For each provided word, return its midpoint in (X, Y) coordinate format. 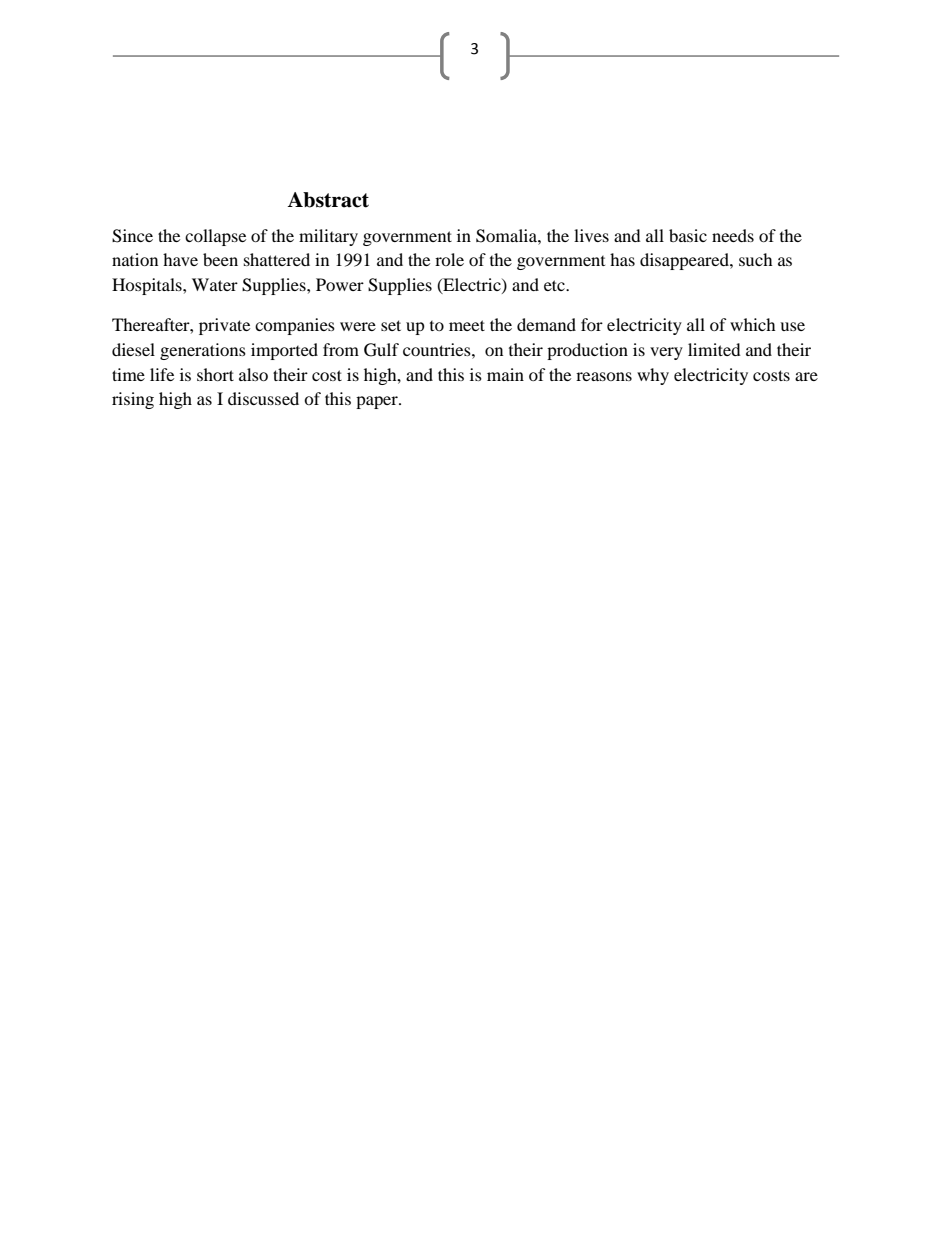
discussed (263, 398)
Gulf (381, 350)
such (756, 259)
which (753, 324)
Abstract (328, 200)
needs (733, 235)
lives (591, 235)
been (220, 259)
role (449, 259)
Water (215, 284)
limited (714, 349)
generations (203, 351)
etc (555, 285)
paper (378, 402)
